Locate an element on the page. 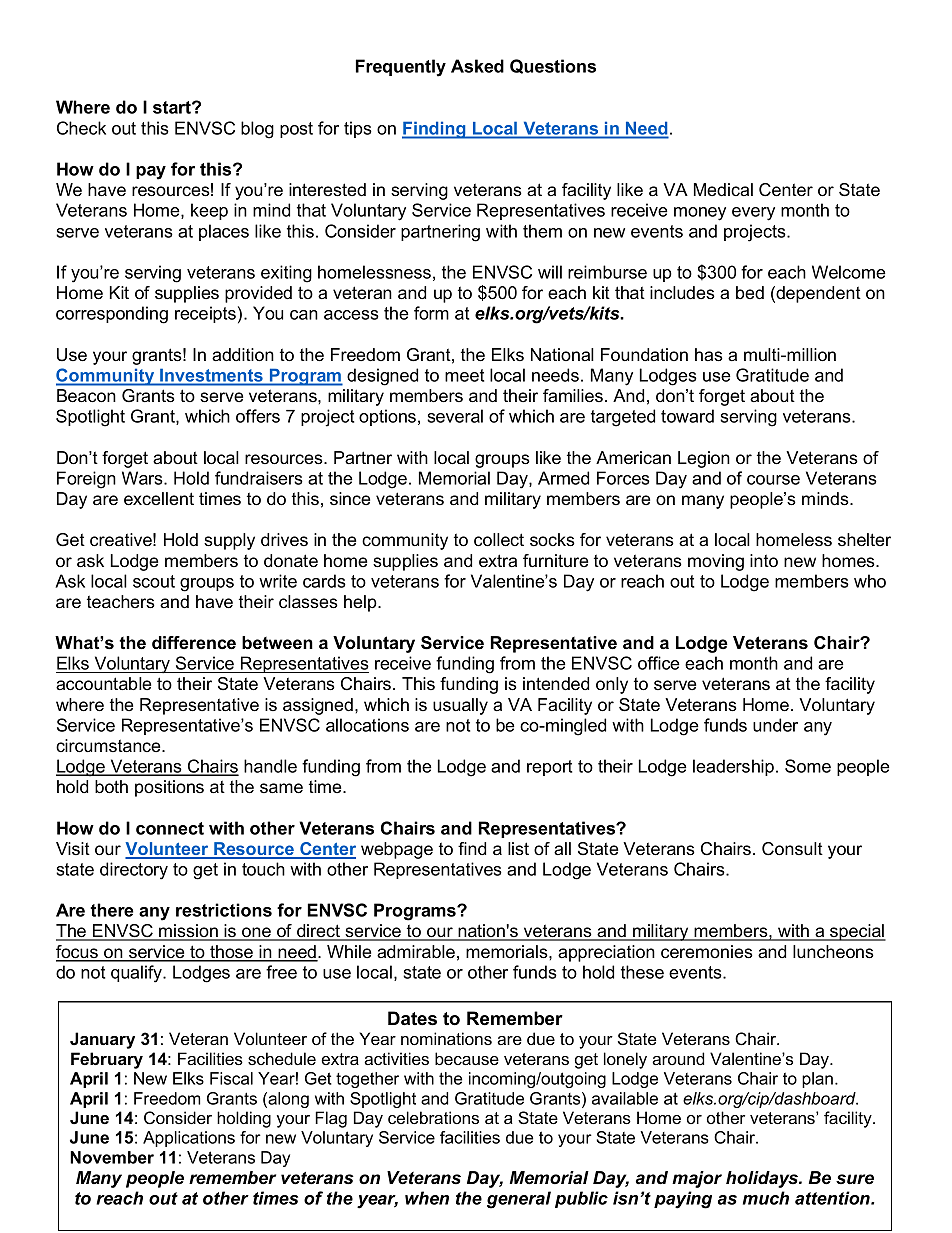  list is located at coordinates (518, 849).
